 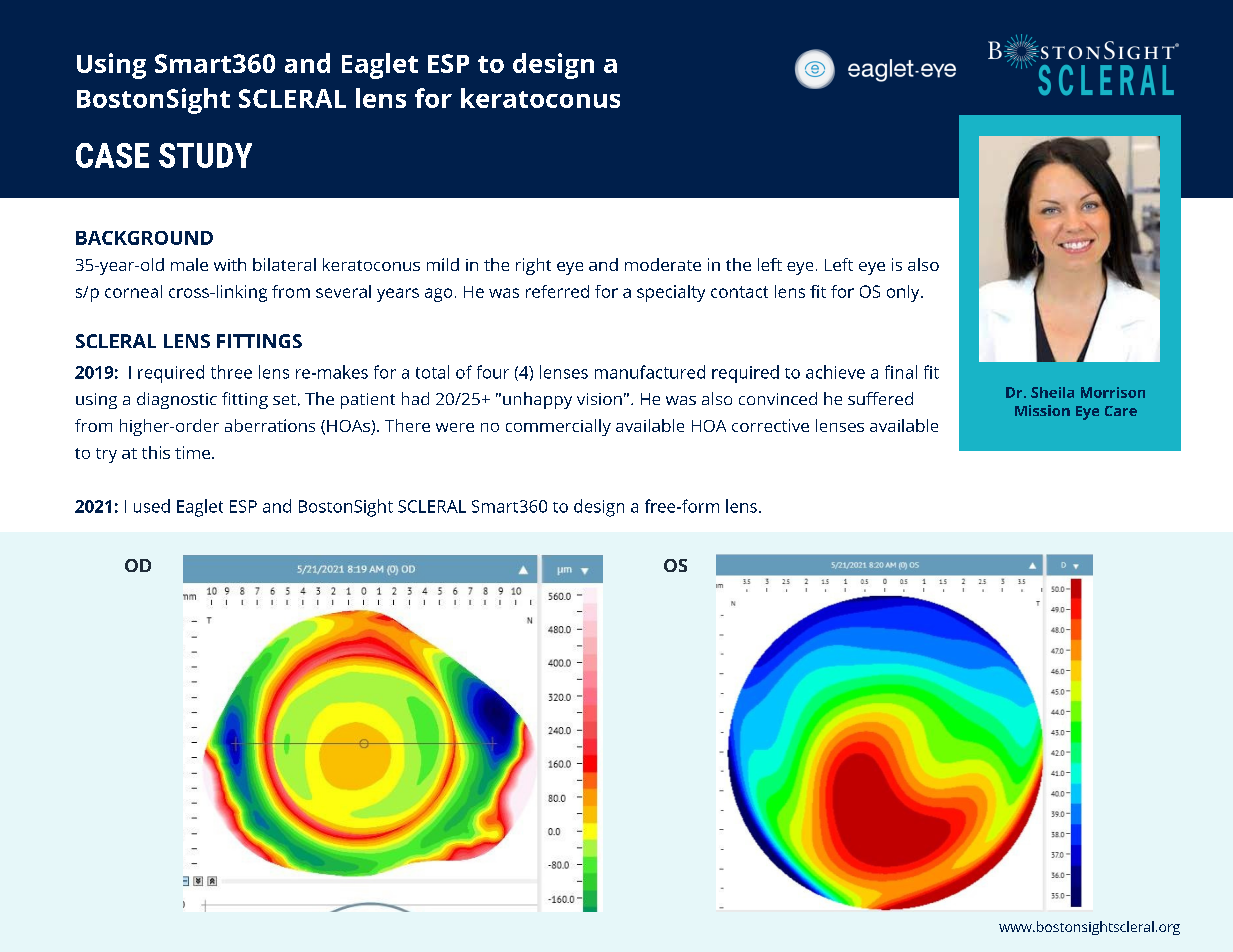 What do you see at coordinates (599, 399) in the screenshot?
I see `vision` at bounding box center [599, 399].
